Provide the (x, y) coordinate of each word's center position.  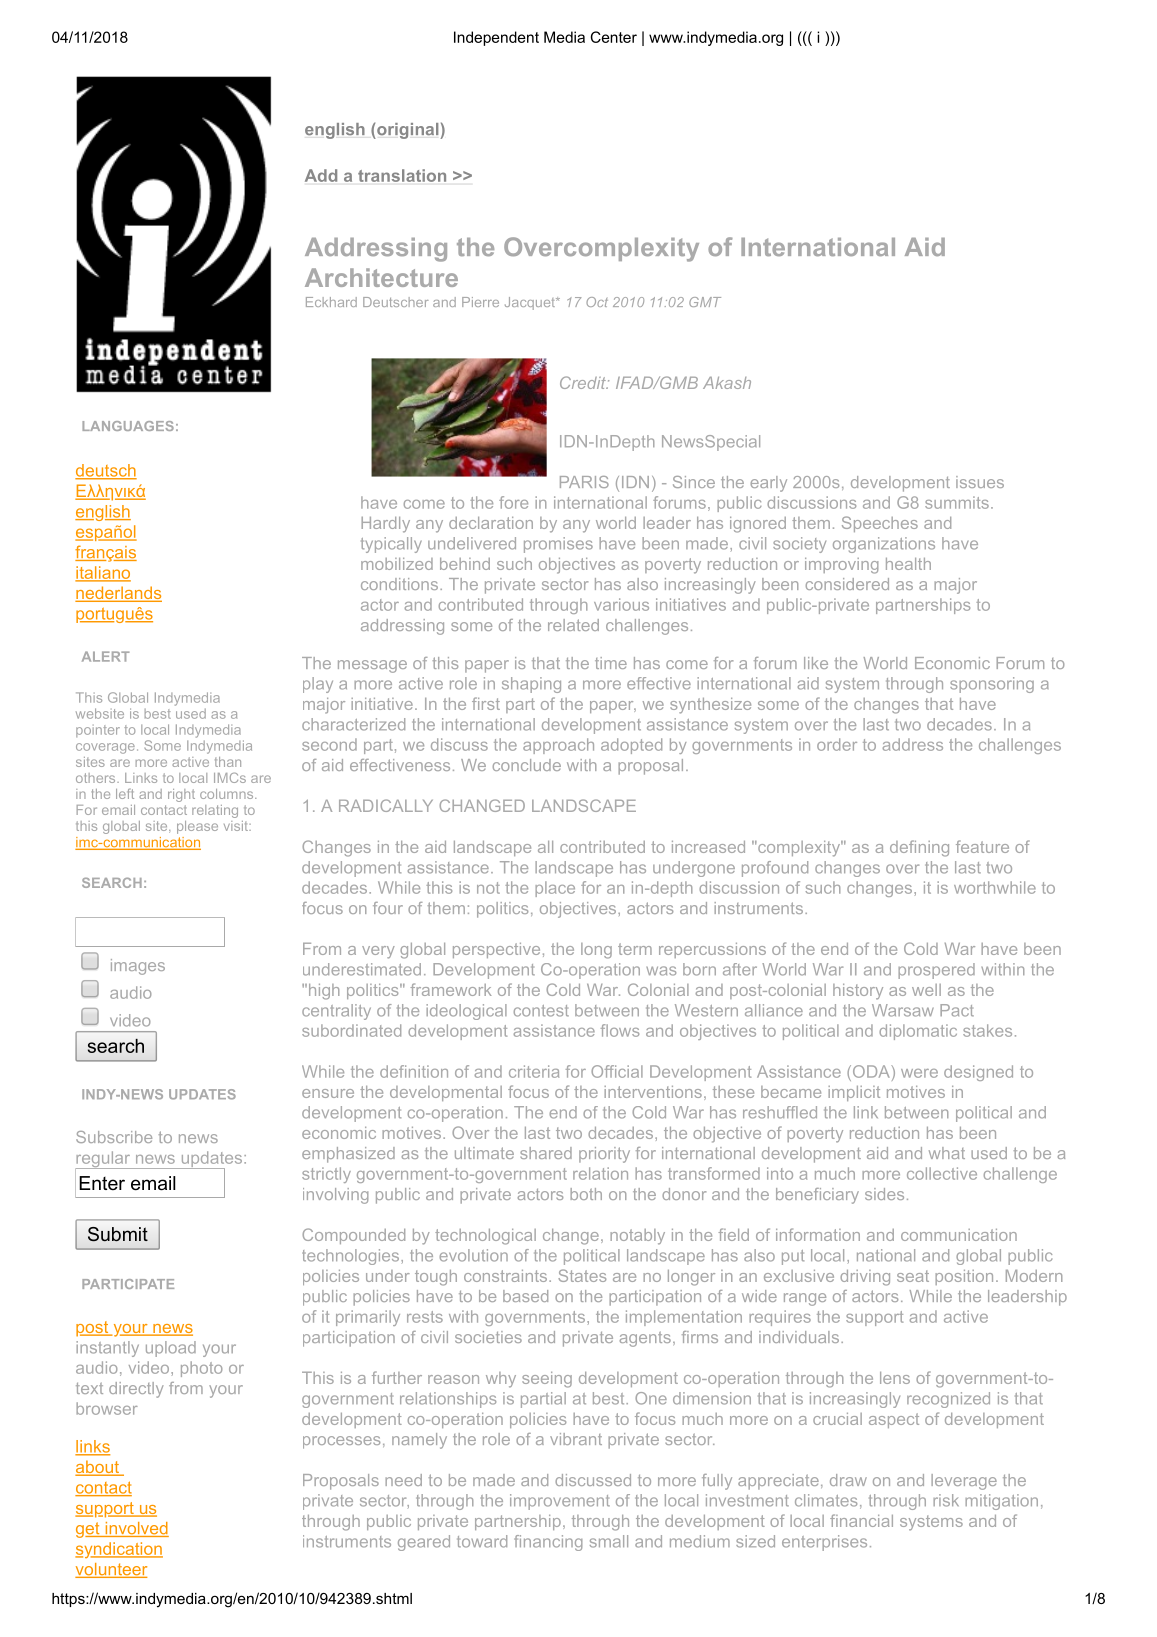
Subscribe (114, 1137)
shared (546, 1153)
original (408, 131)
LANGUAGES (128, 426)
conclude (527, 765)
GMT (705, 302)
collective (942, 1173)
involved (136, 1529)
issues (980, 482)
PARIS (584, 482)
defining (919, 848)
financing (548, 1543)
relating (215, 811)
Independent (496, 38)
